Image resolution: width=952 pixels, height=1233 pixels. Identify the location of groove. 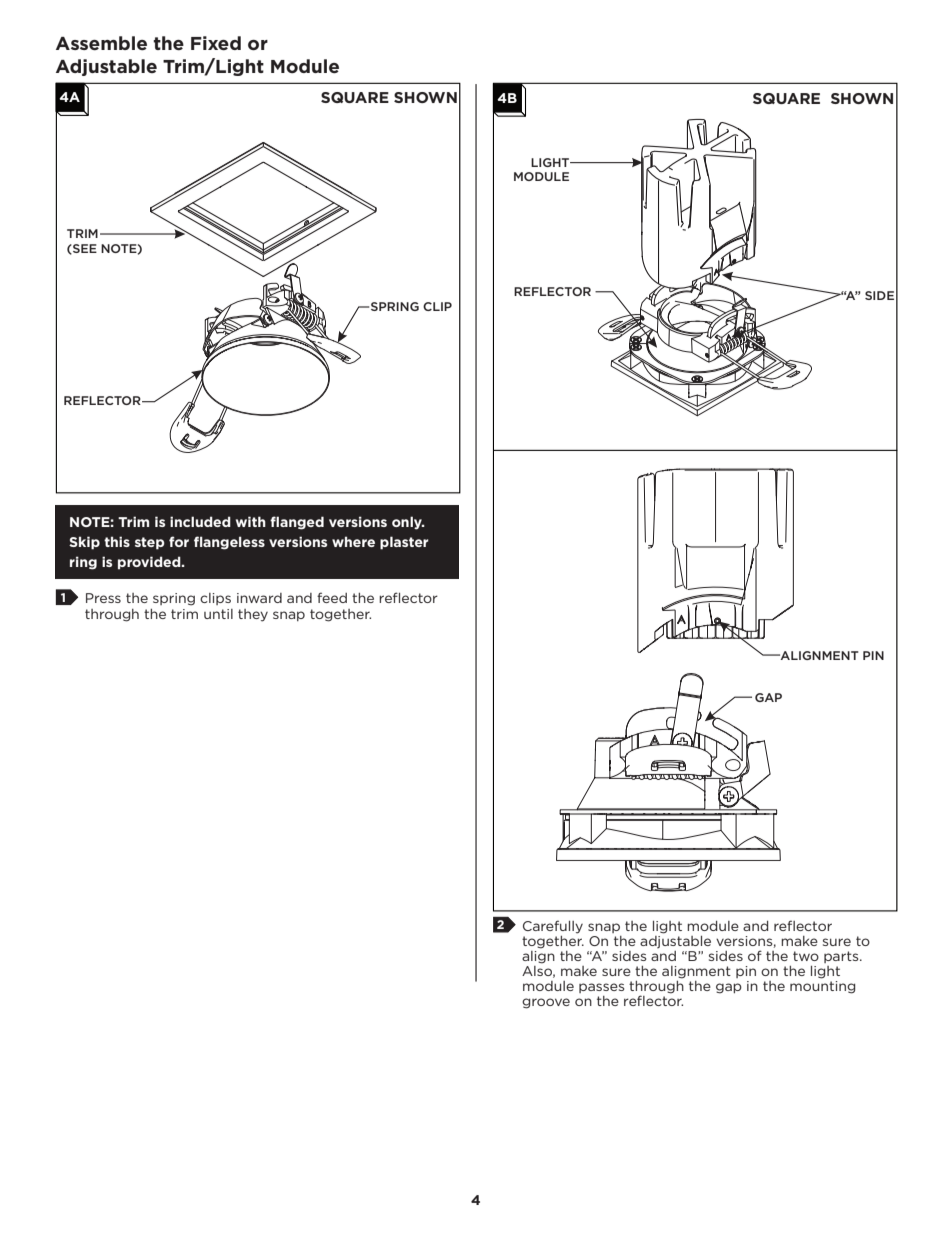
(546, 1003).
